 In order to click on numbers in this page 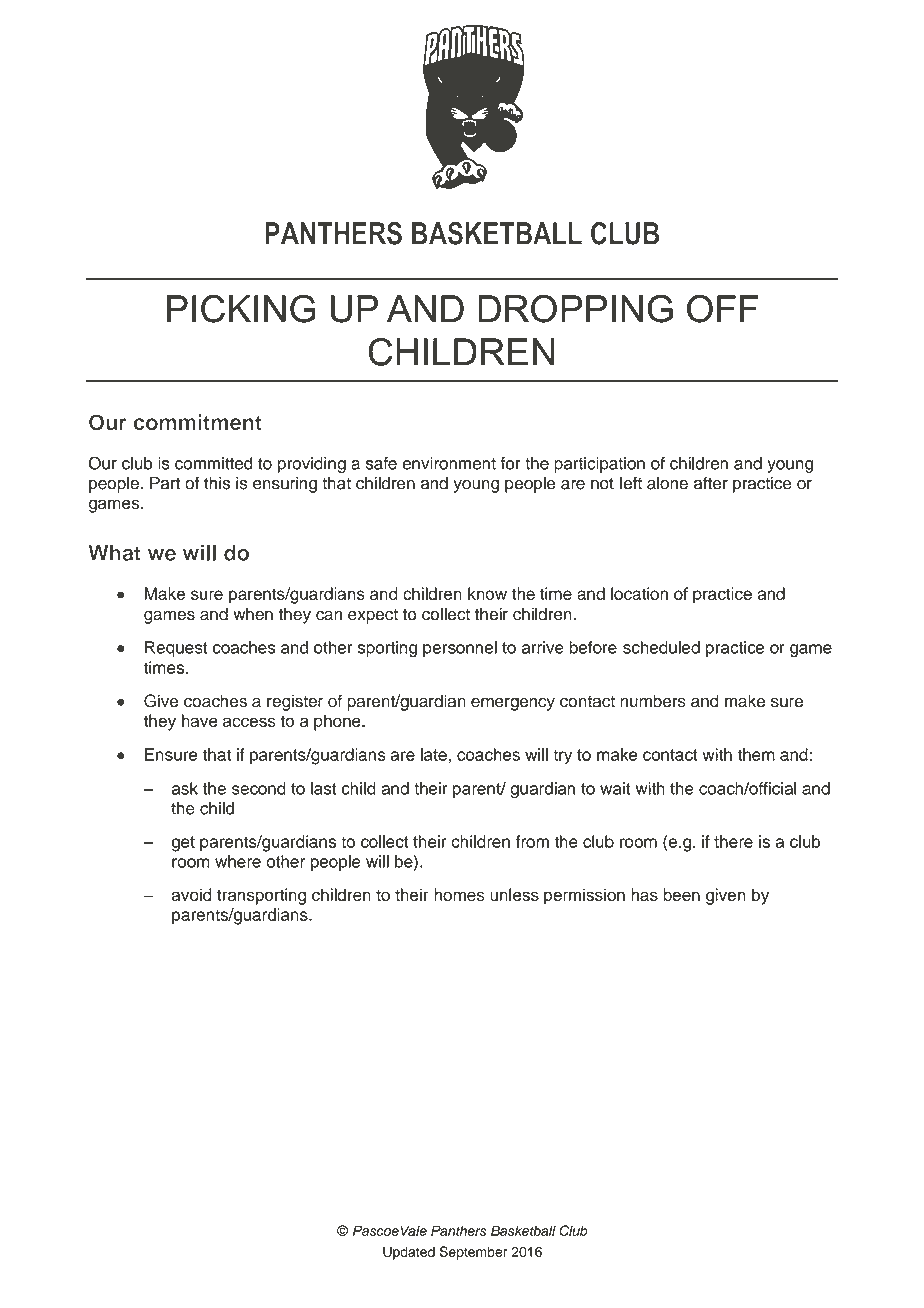, I will do `click(653, 701)`.
